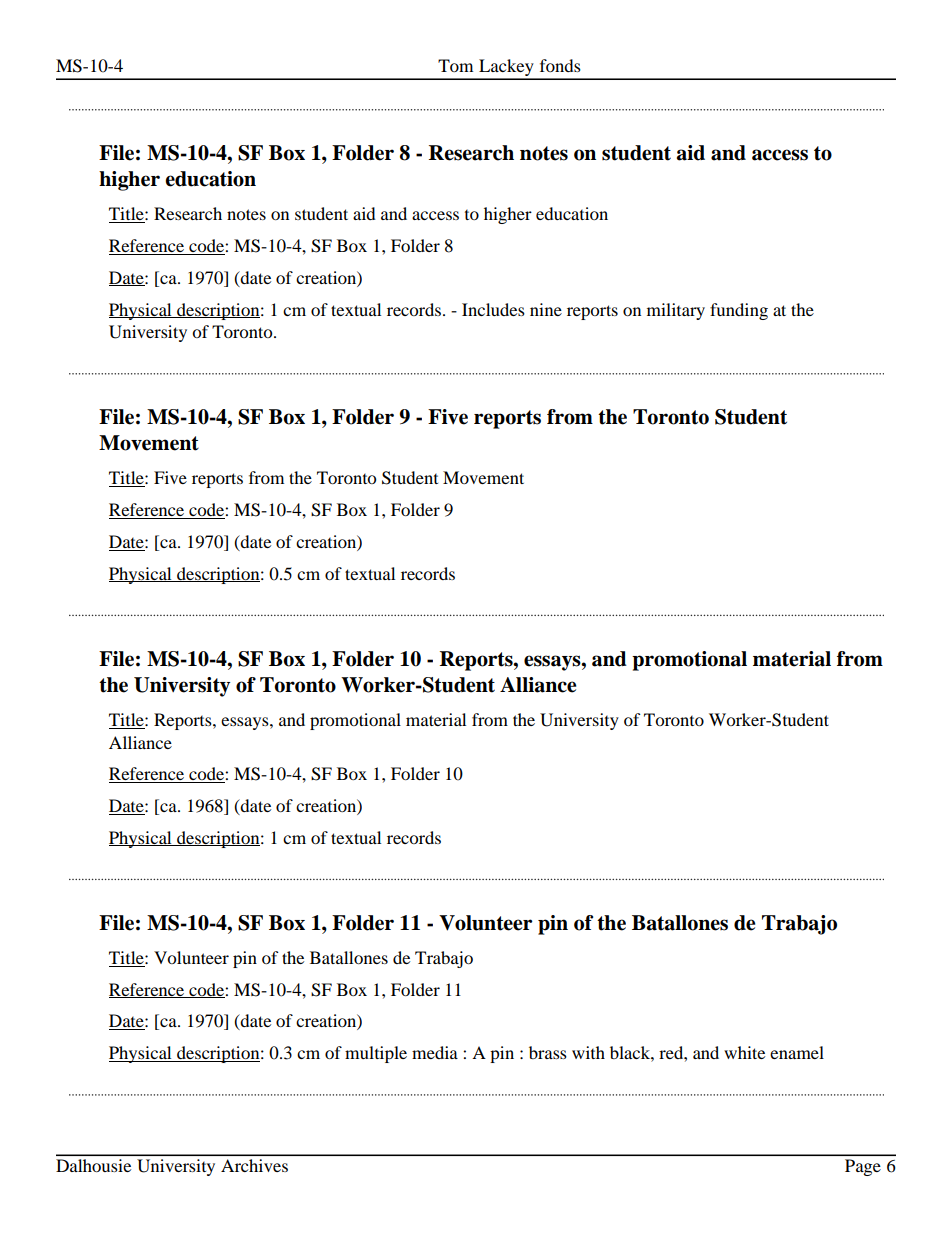  I want to click on with, so click(588, 1052).
